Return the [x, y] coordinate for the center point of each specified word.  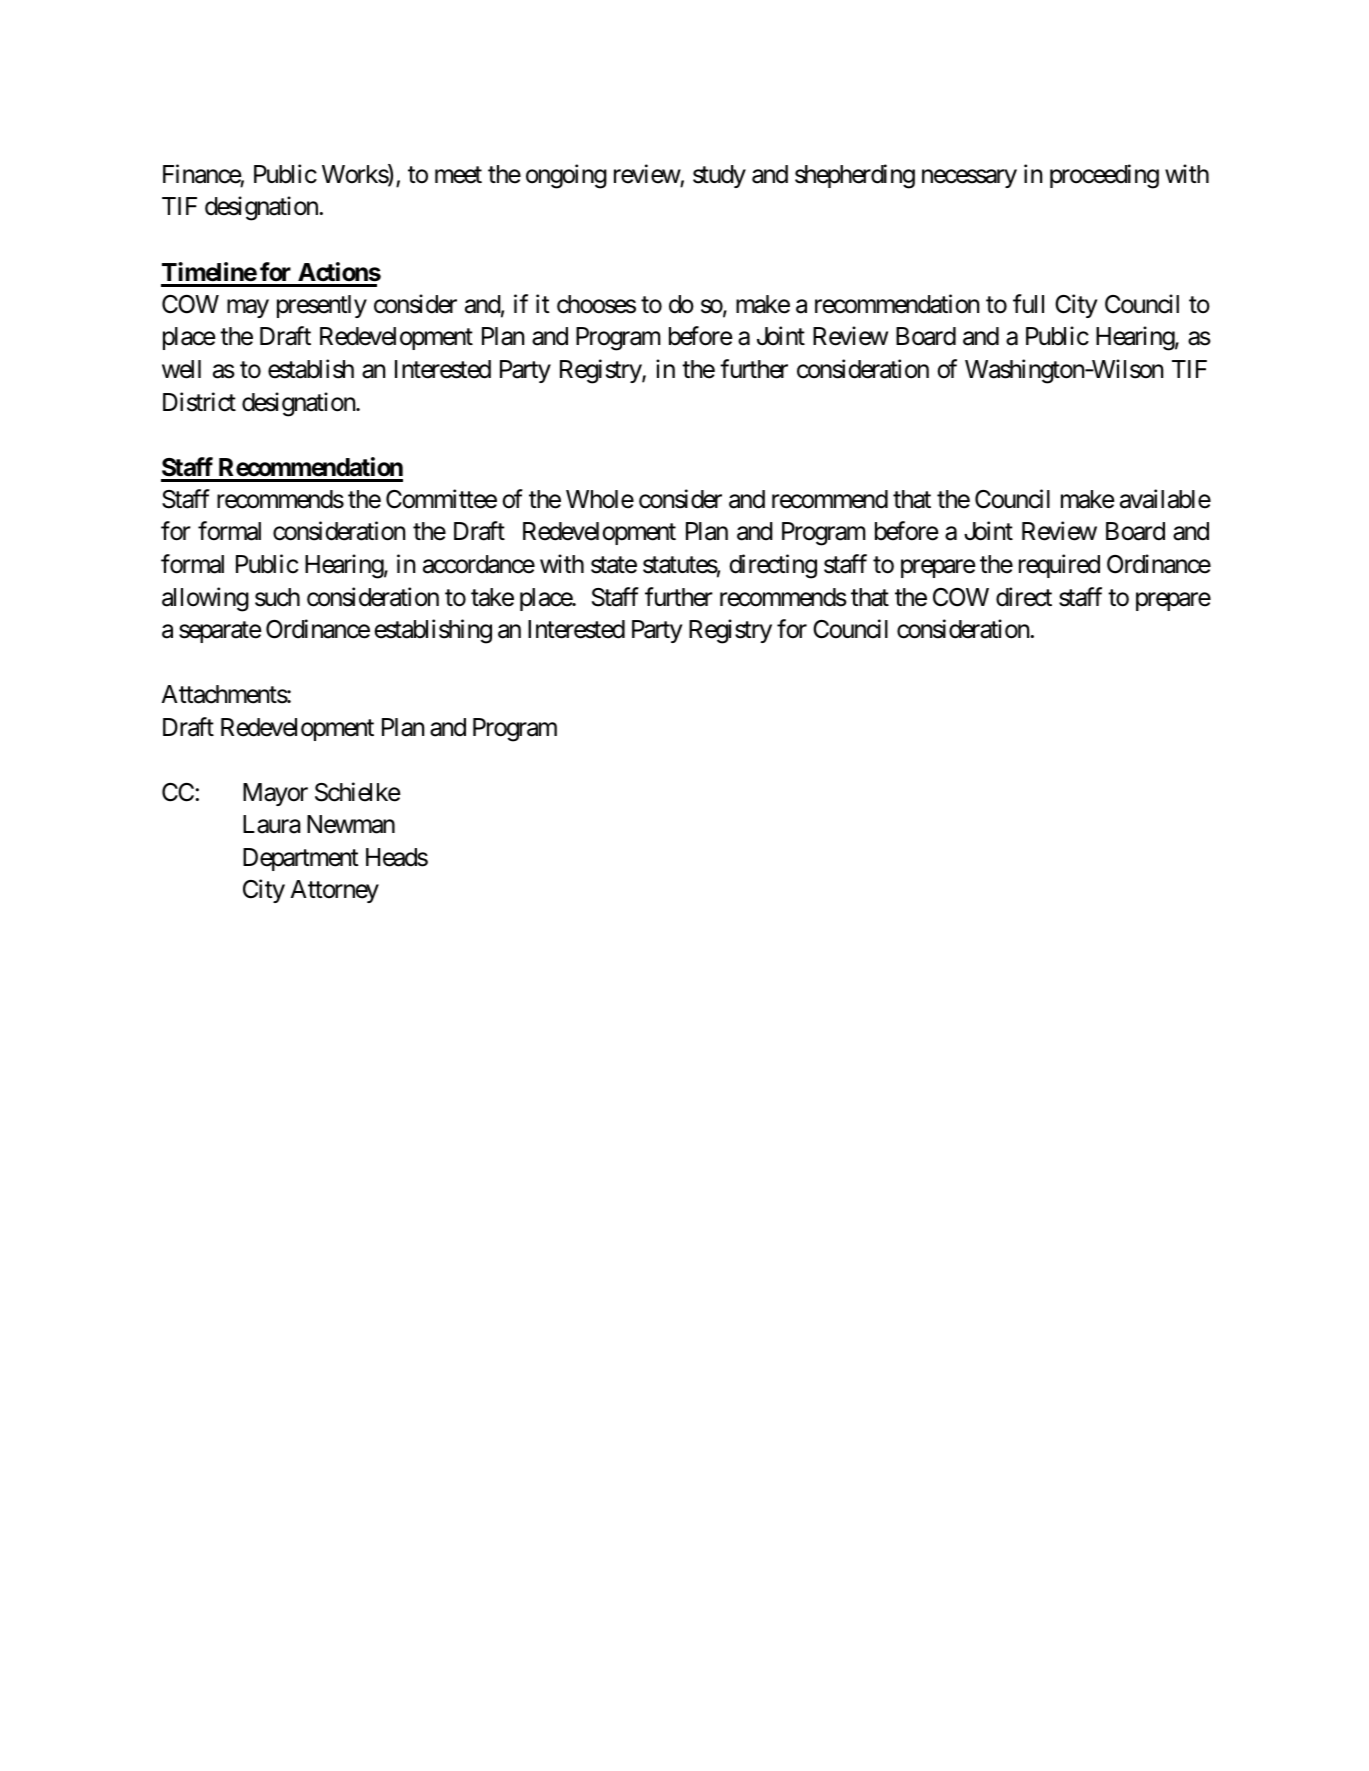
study [719, 176]
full [1028, 303]
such [277, 597]
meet [458, 175]
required [1059, 566]
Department [301, 859]
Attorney [335, 891]
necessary [969, 178]
